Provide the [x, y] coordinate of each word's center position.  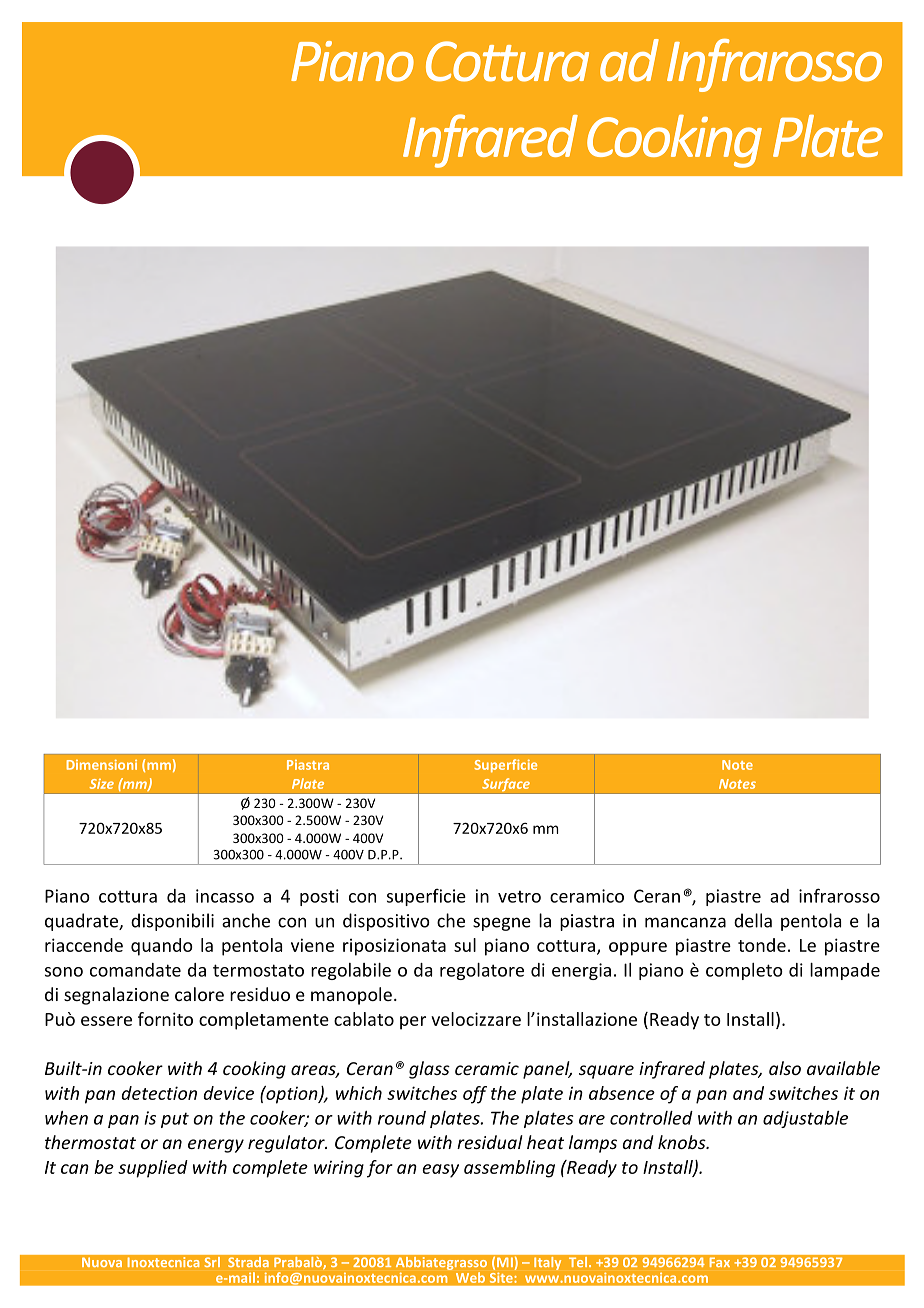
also [785, 1068]
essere [106, 1021]
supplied [153, 1169]
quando [162, 947]
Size [102, 784]
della [753, 920]
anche [246, 920]
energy [216, 1146]
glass [429, 1070]
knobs [683, 1142]
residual [490, 1142]
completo [744, 971]
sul [465, 945]
